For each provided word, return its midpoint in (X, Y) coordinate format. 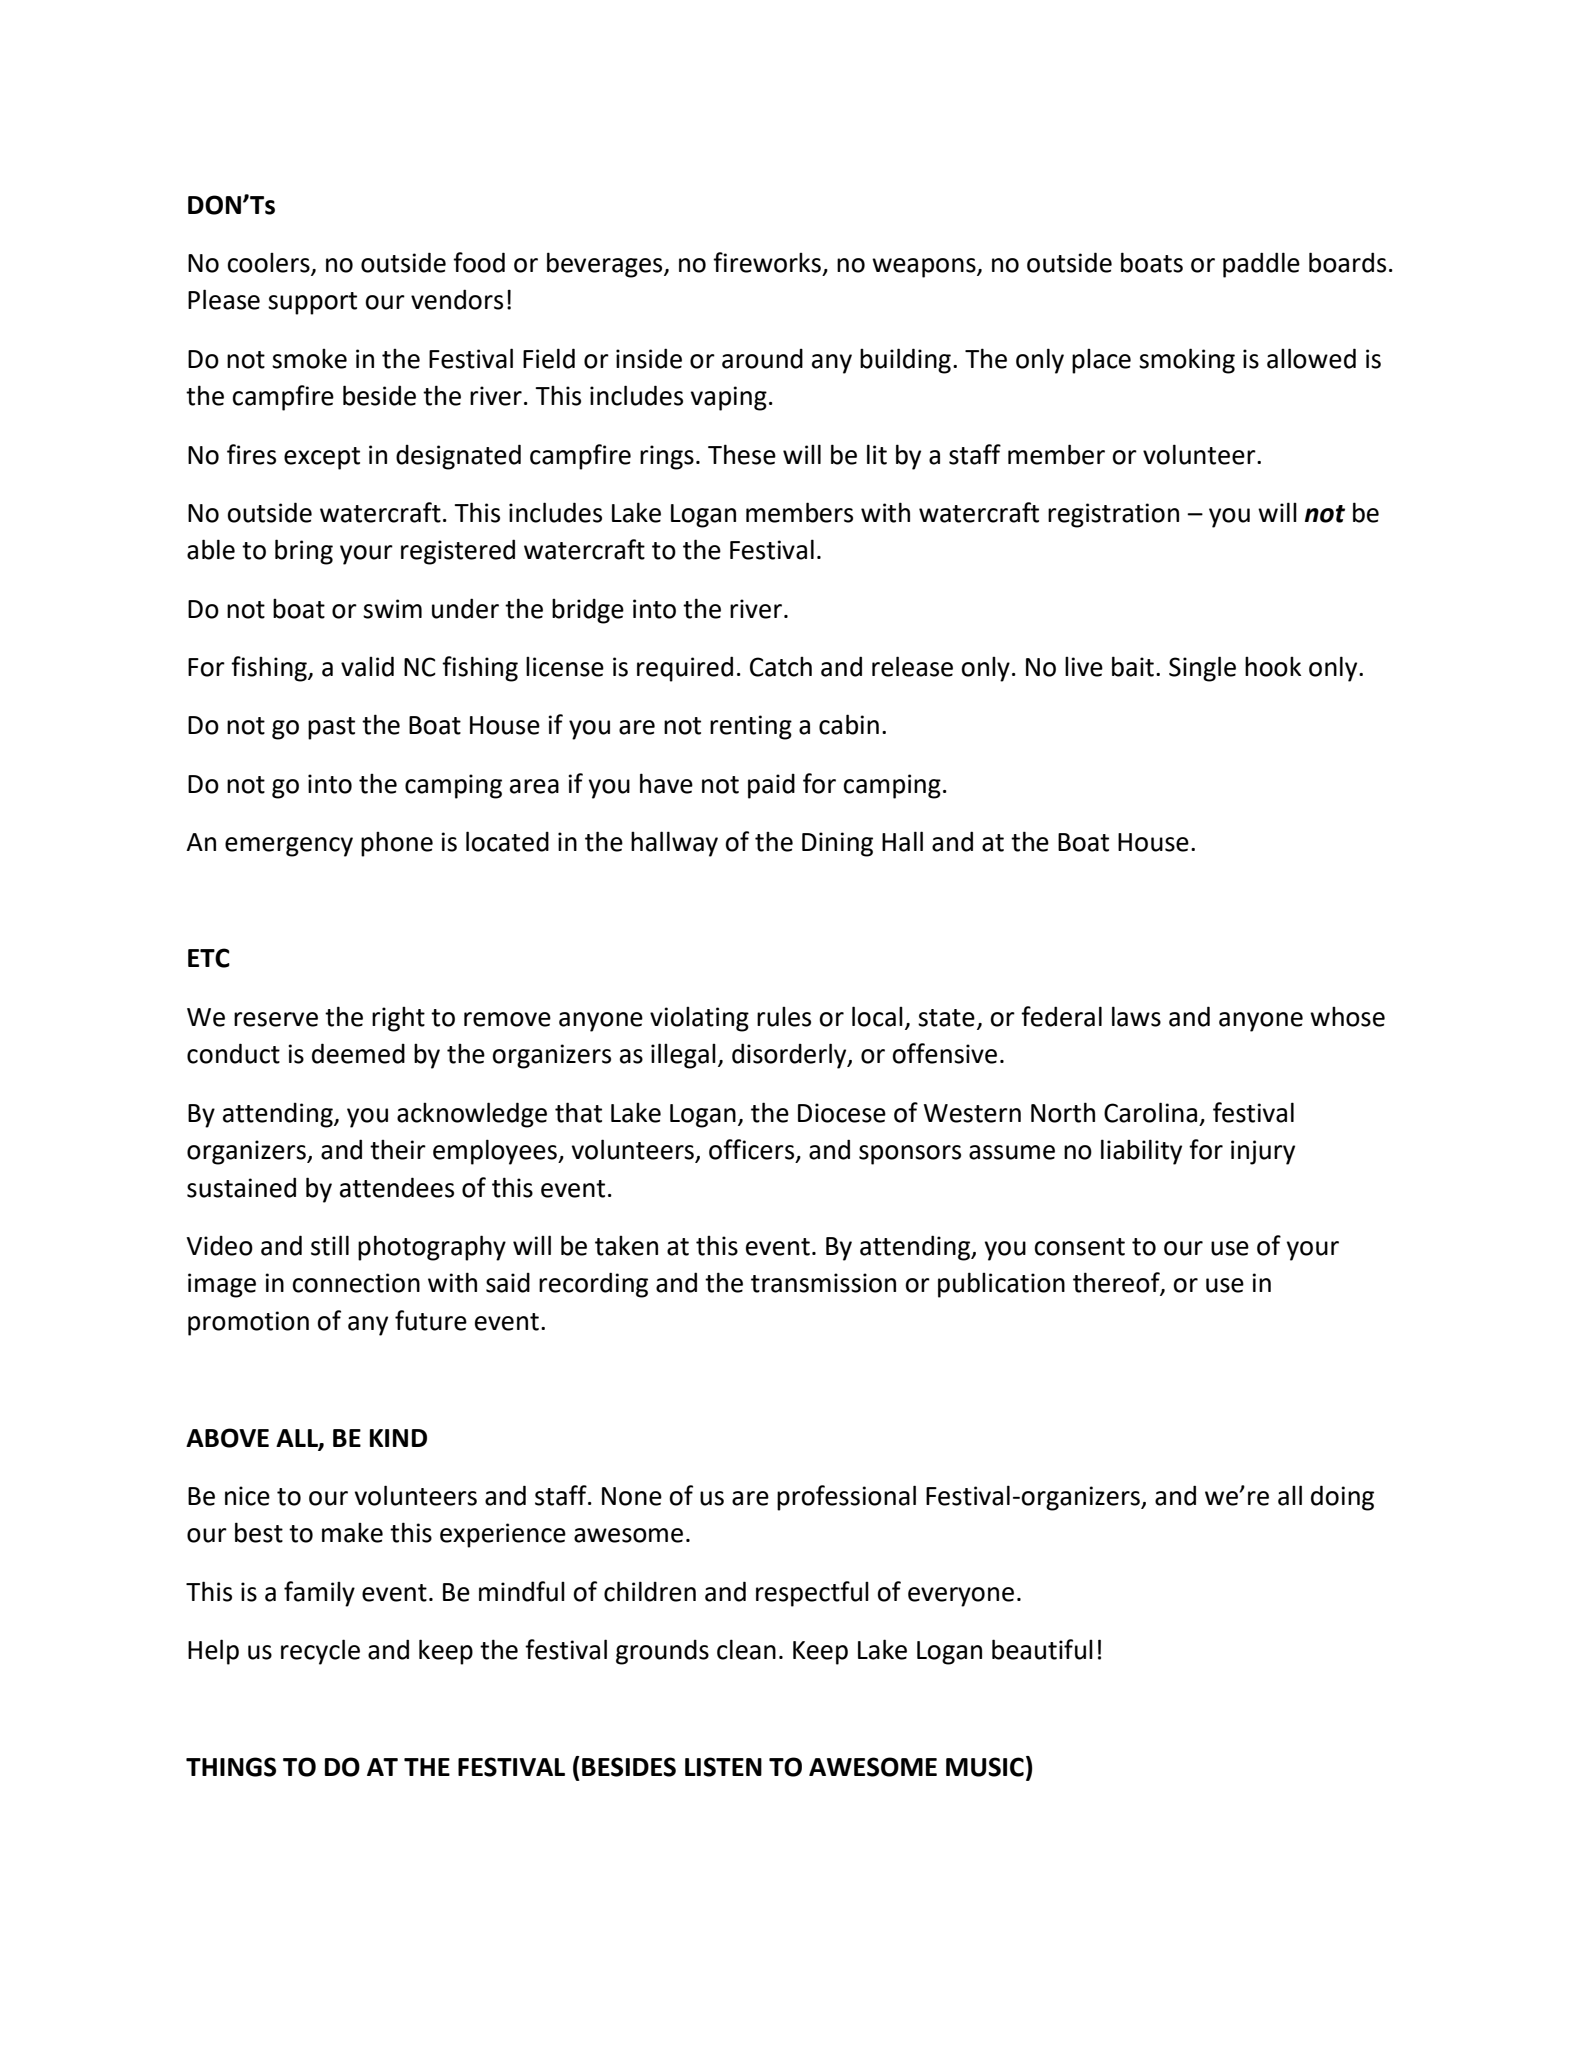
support (312, 303)
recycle (320, 1652)
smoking (1187, 361)
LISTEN (723, 1767)
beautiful (1042, 1649)
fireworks (767, 262)
